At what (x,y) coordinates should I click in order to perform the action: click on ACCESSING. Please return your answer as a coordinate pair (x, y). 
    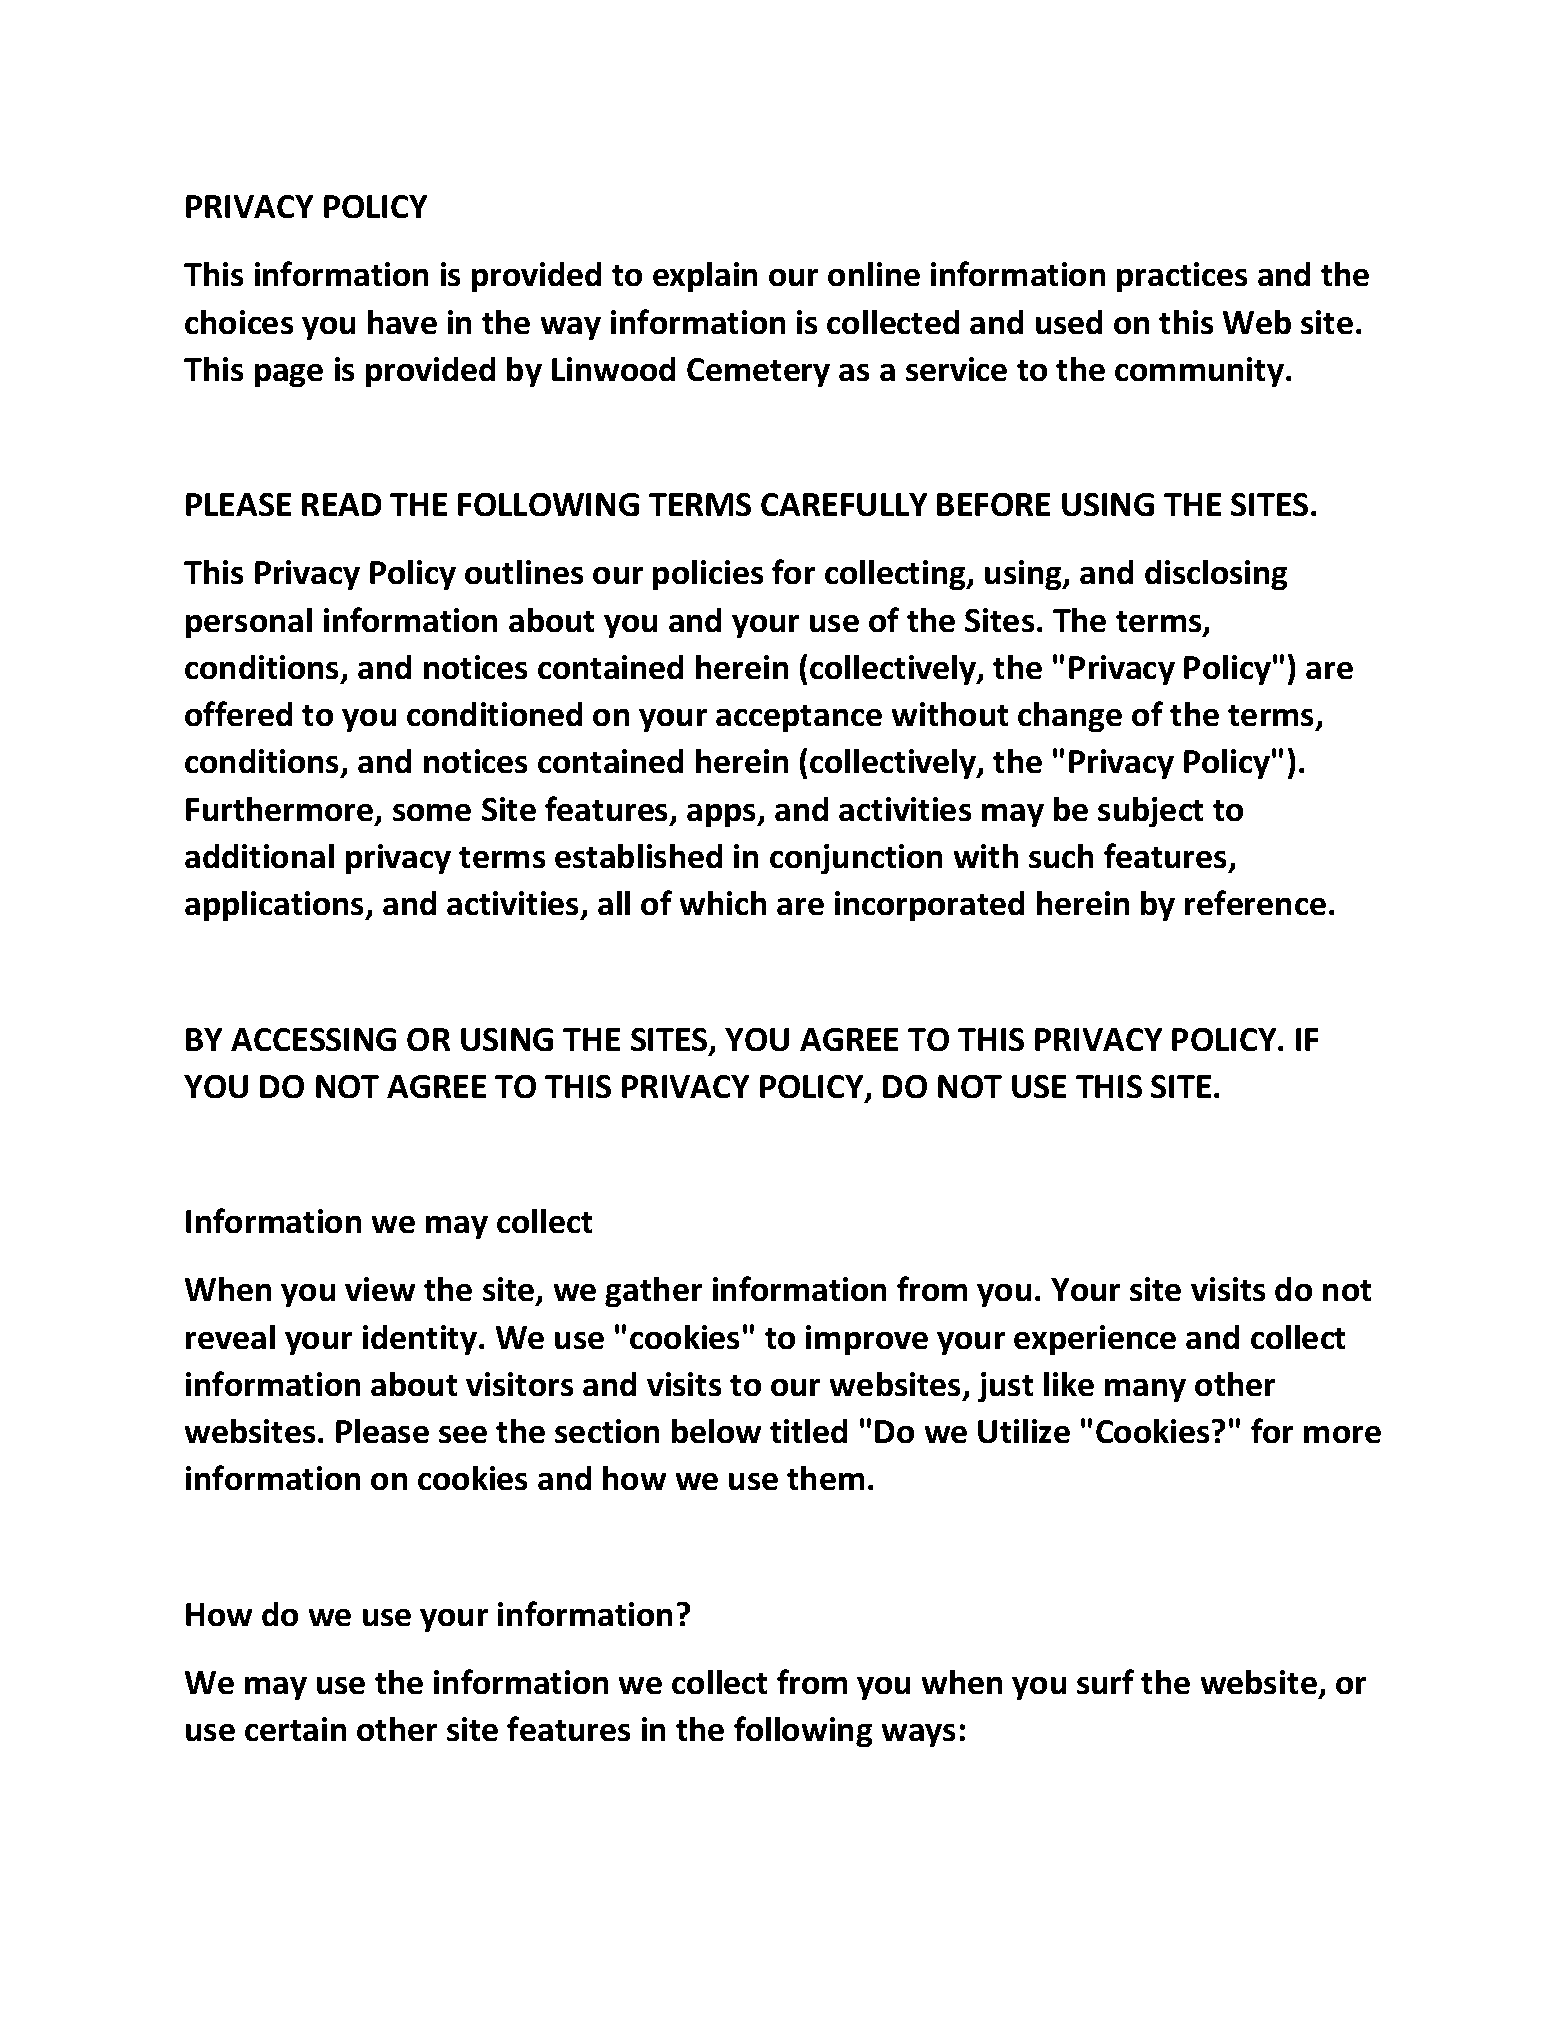
    Looking at the image, I should click on (313, 1039).
